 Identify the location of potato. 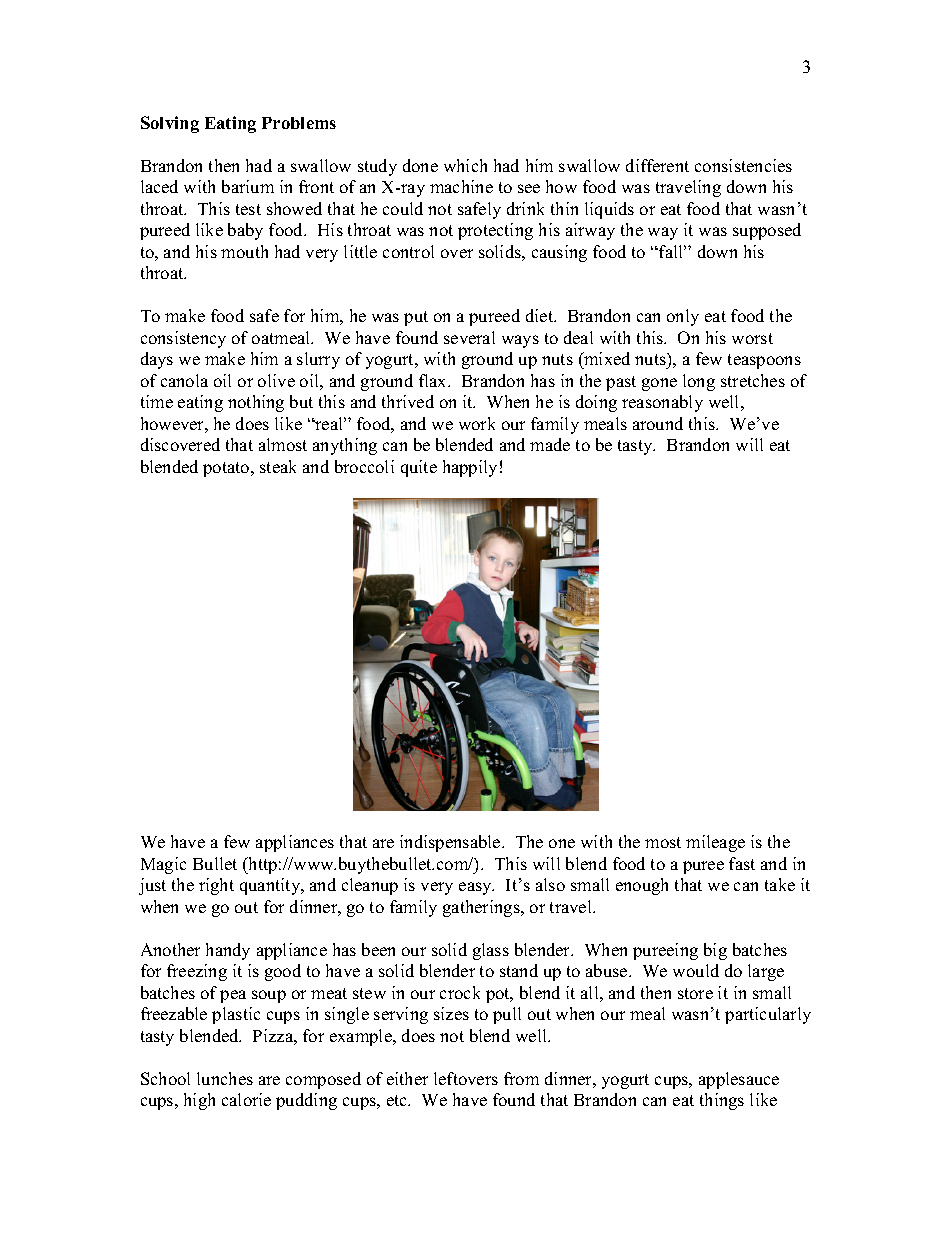
(227, 469).
